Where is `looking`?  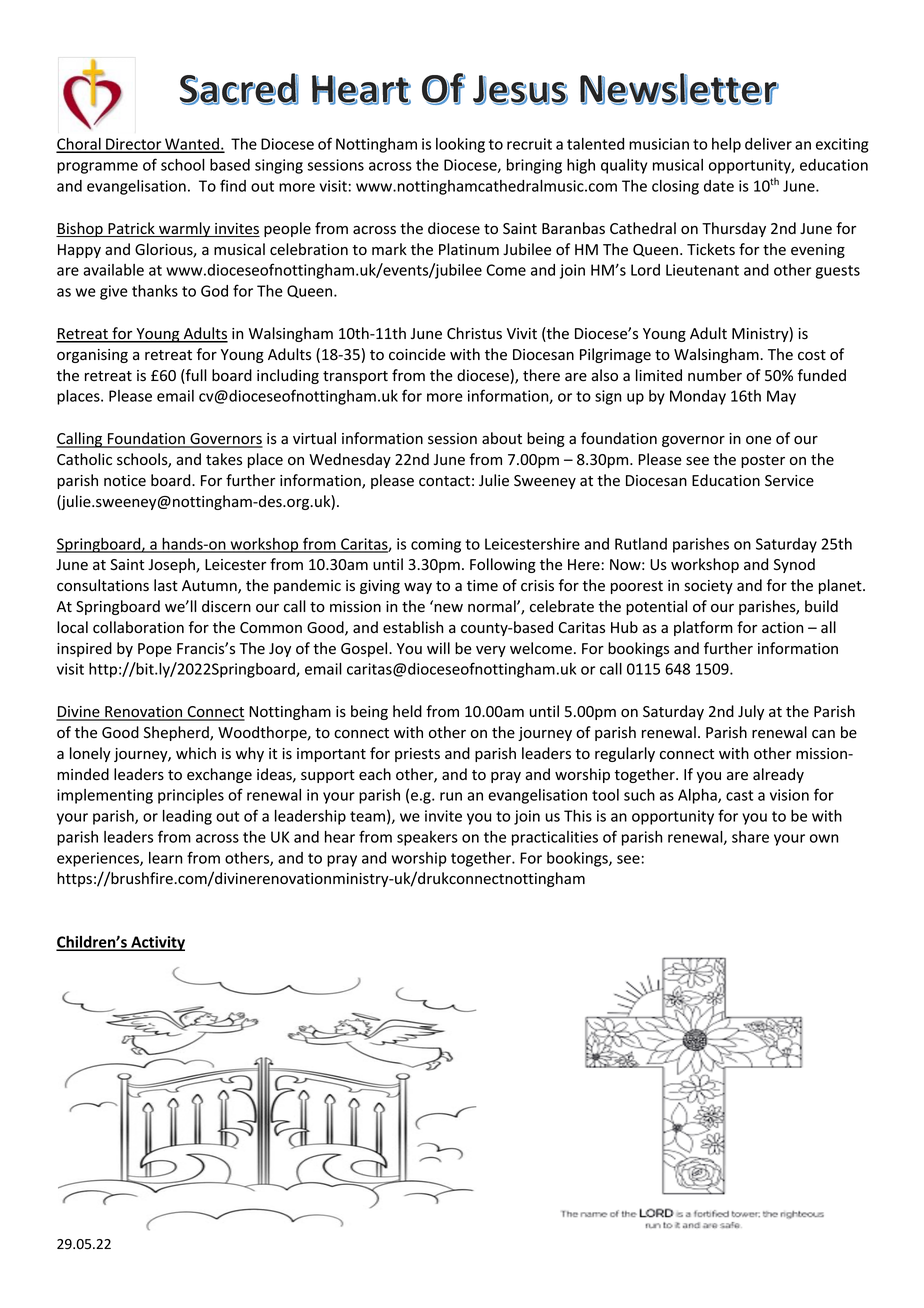
looking is located at coordinates (460, 145).
